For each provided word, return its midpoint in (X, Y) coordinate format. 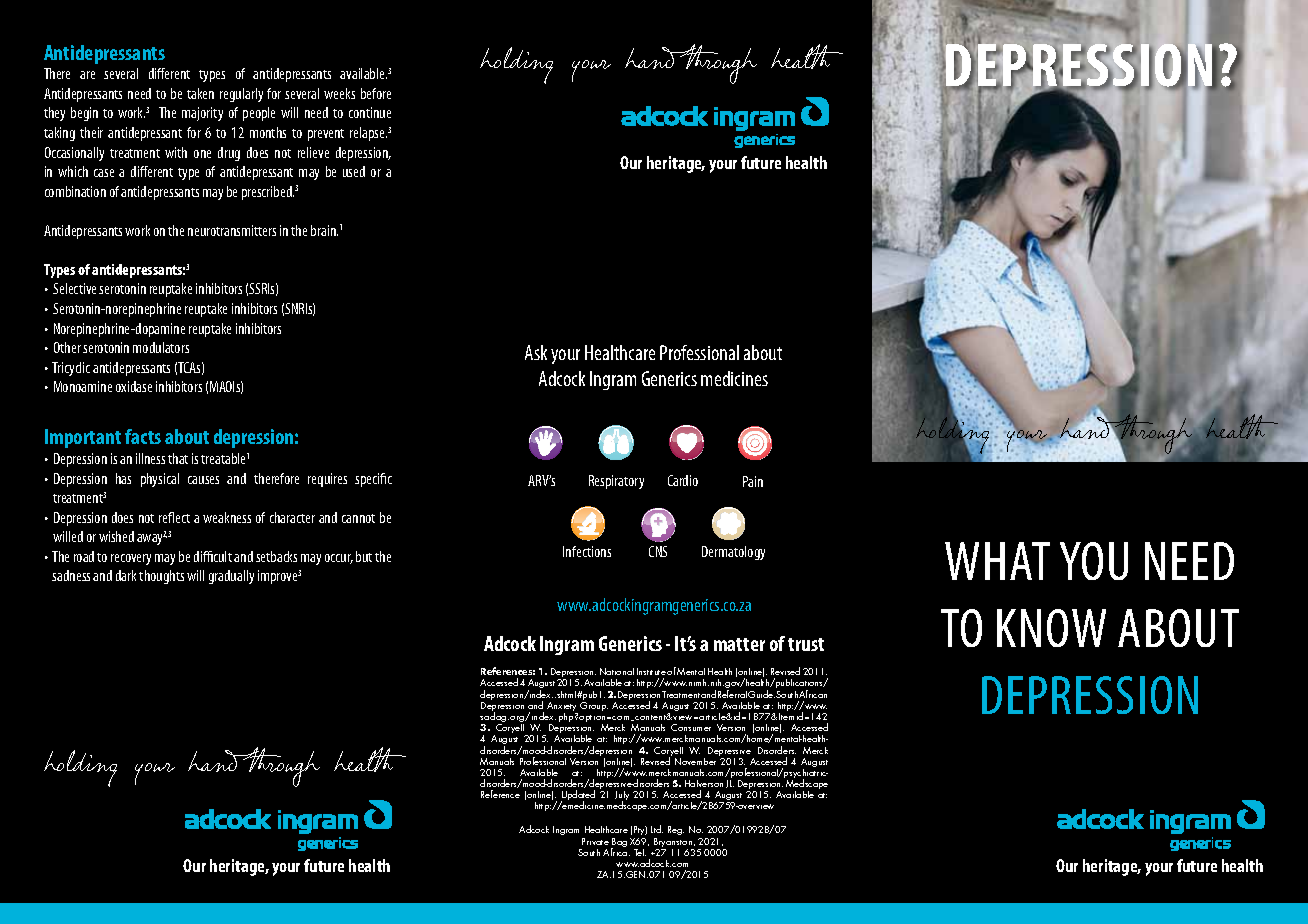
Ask (536, 352)
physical (160, 480)
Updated (577, 797)
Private (595, 841)
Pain (753, 481)
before (376, 93)
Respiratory (616, 482)
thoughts (161, 577)
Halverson (704, 783)
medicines (734, 378)
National (617, 671)
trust (806, 644)
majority (202, 114)
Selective (74, 288)
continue (370, 112)
